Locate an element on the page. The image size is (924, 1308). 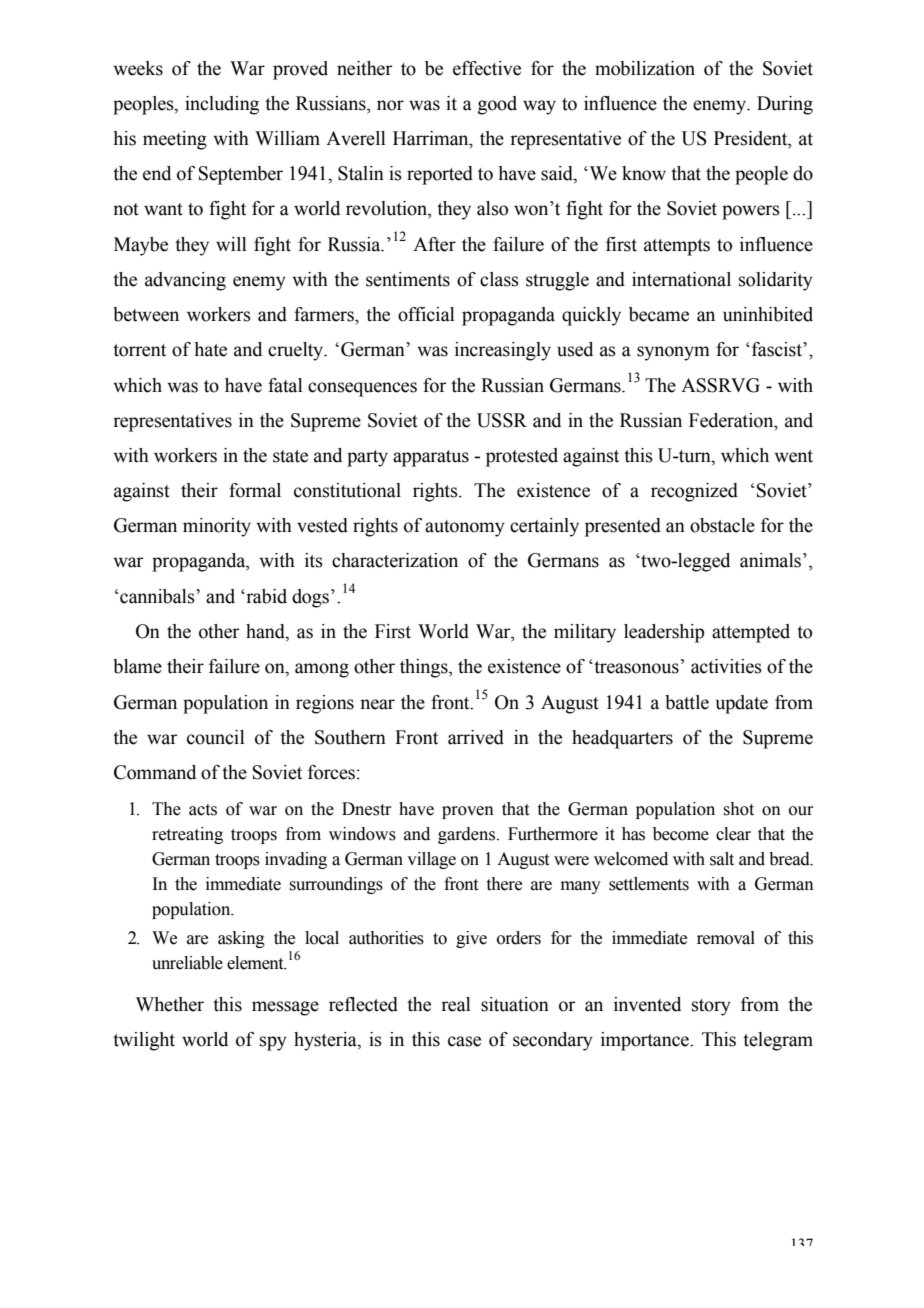
real is located at coordinates (456, 1004).
